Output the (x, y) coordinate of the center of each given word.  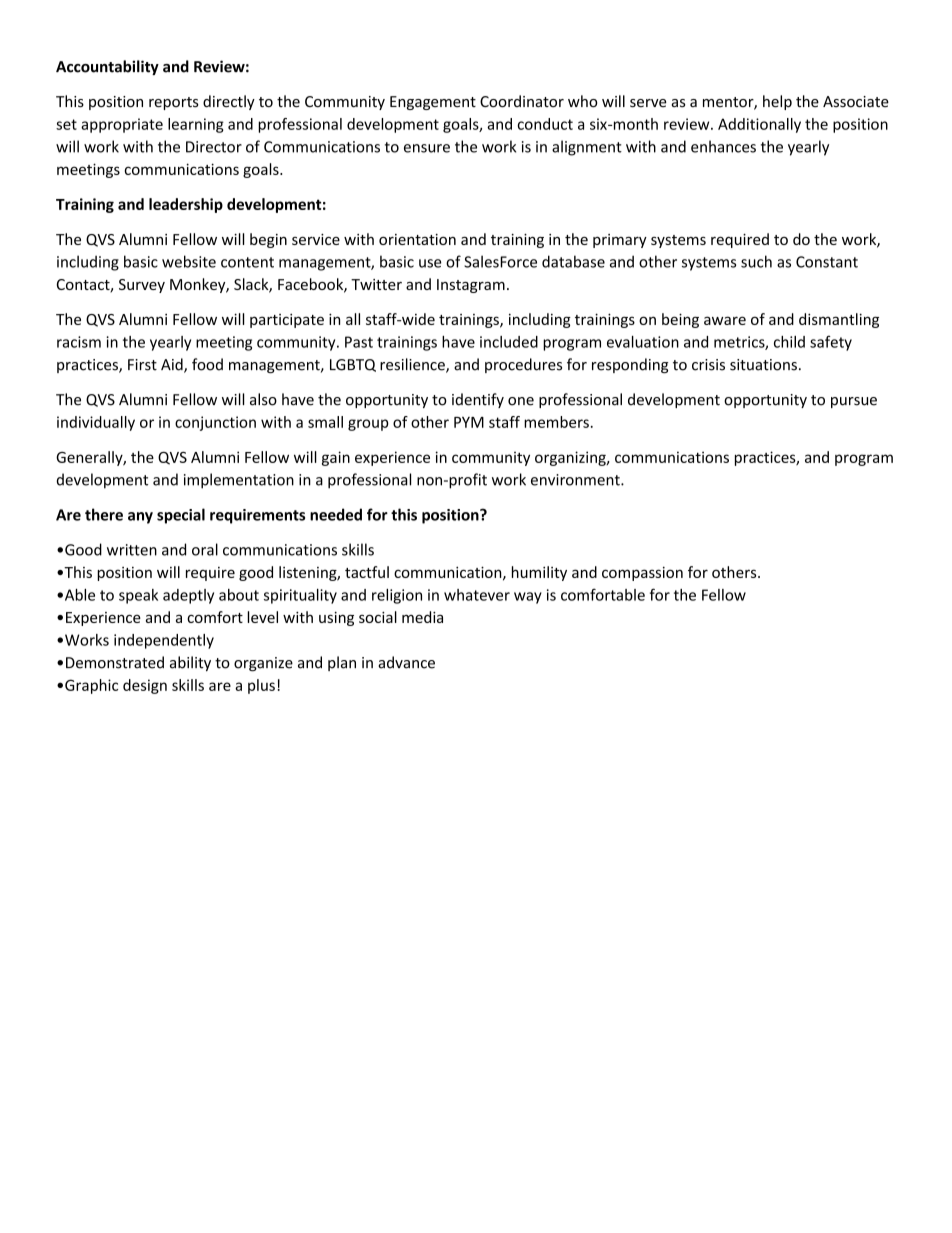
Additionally (759, 125)
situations (763, 365)
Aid (173, 365)
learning (196, 125)
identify (478, 400)
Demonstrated (115, 662)
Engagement (433, 103)
